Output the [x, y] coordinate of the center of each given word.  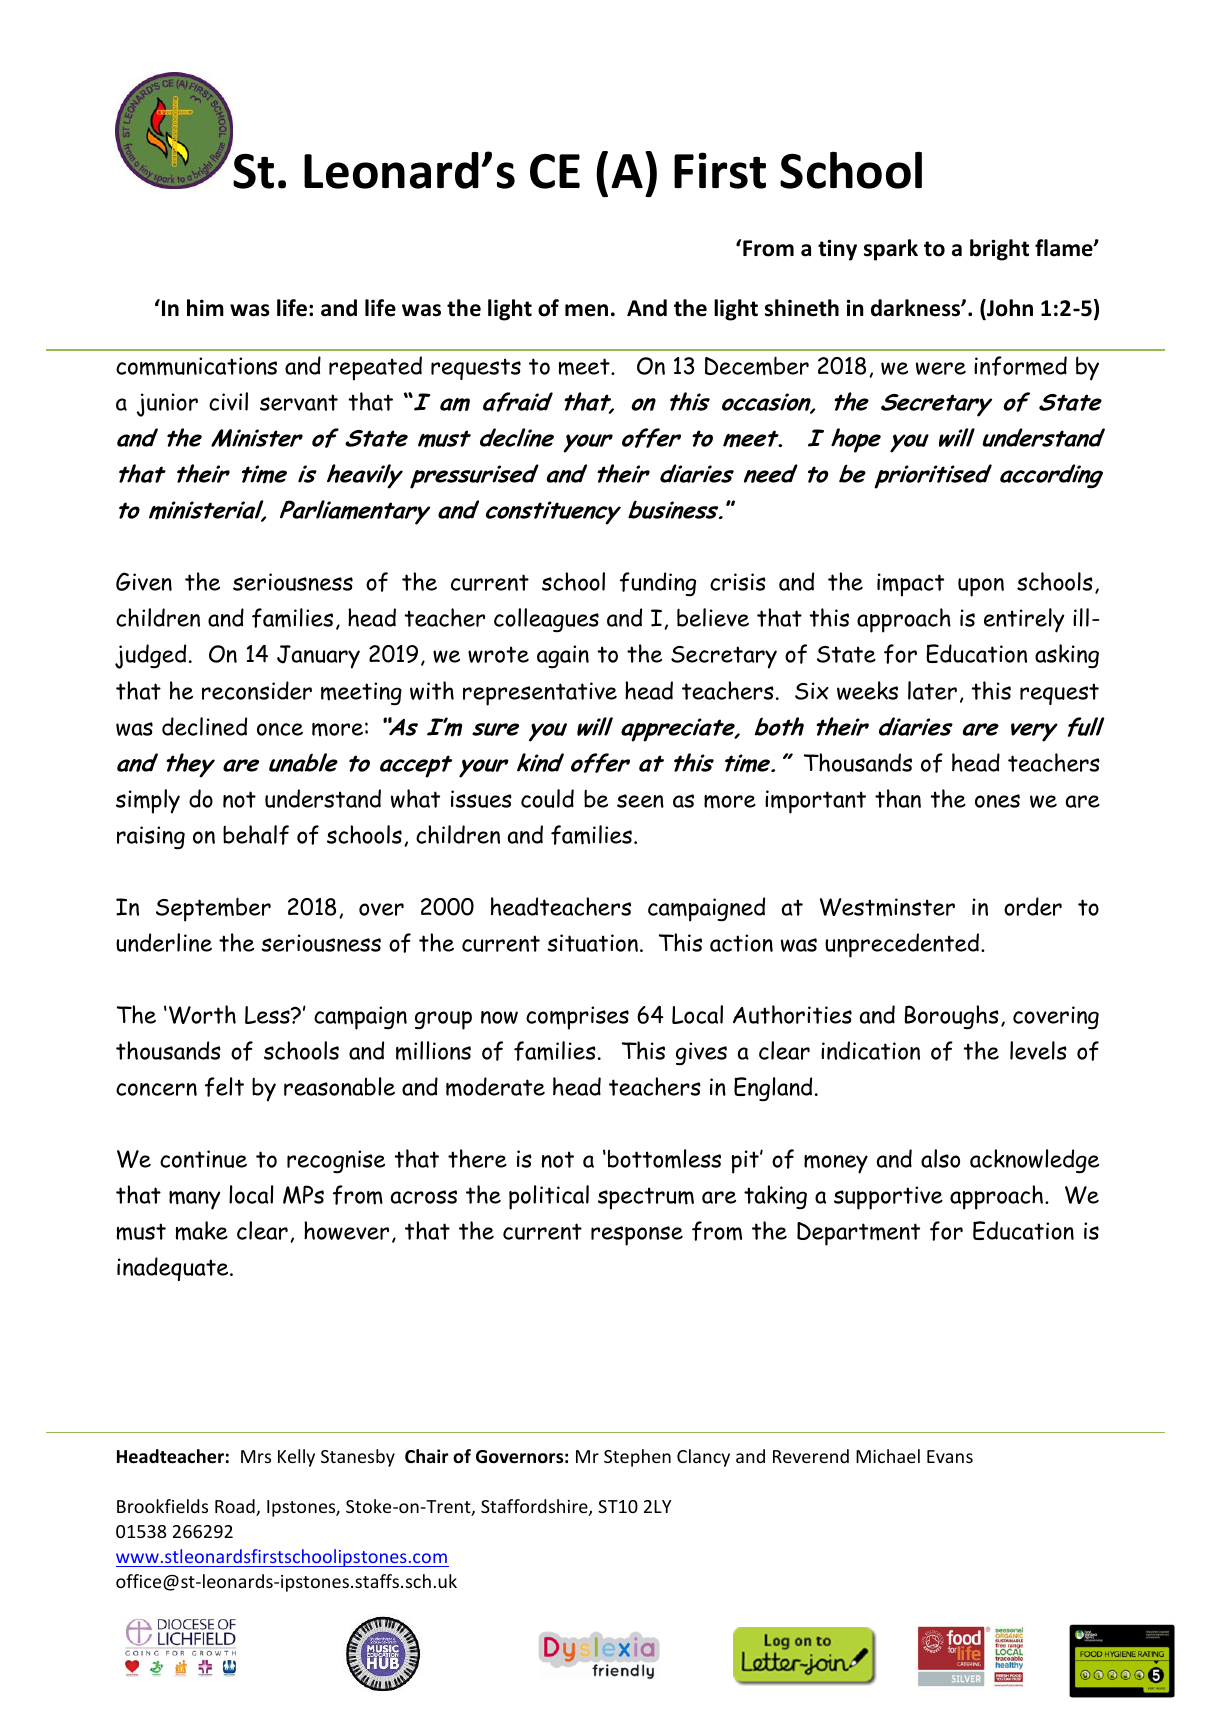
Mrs [256, 1456]
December [757, 366]
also [940, 1158]
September [213, 909]
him [205, 307]
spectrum [646, 1198]
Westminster [887, 907]
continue [203, 1159]
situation [592, 943]
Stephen [637, 1458]
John [1009, 309]
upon [981, 587]
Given [144, 581]
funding [658, 584]
